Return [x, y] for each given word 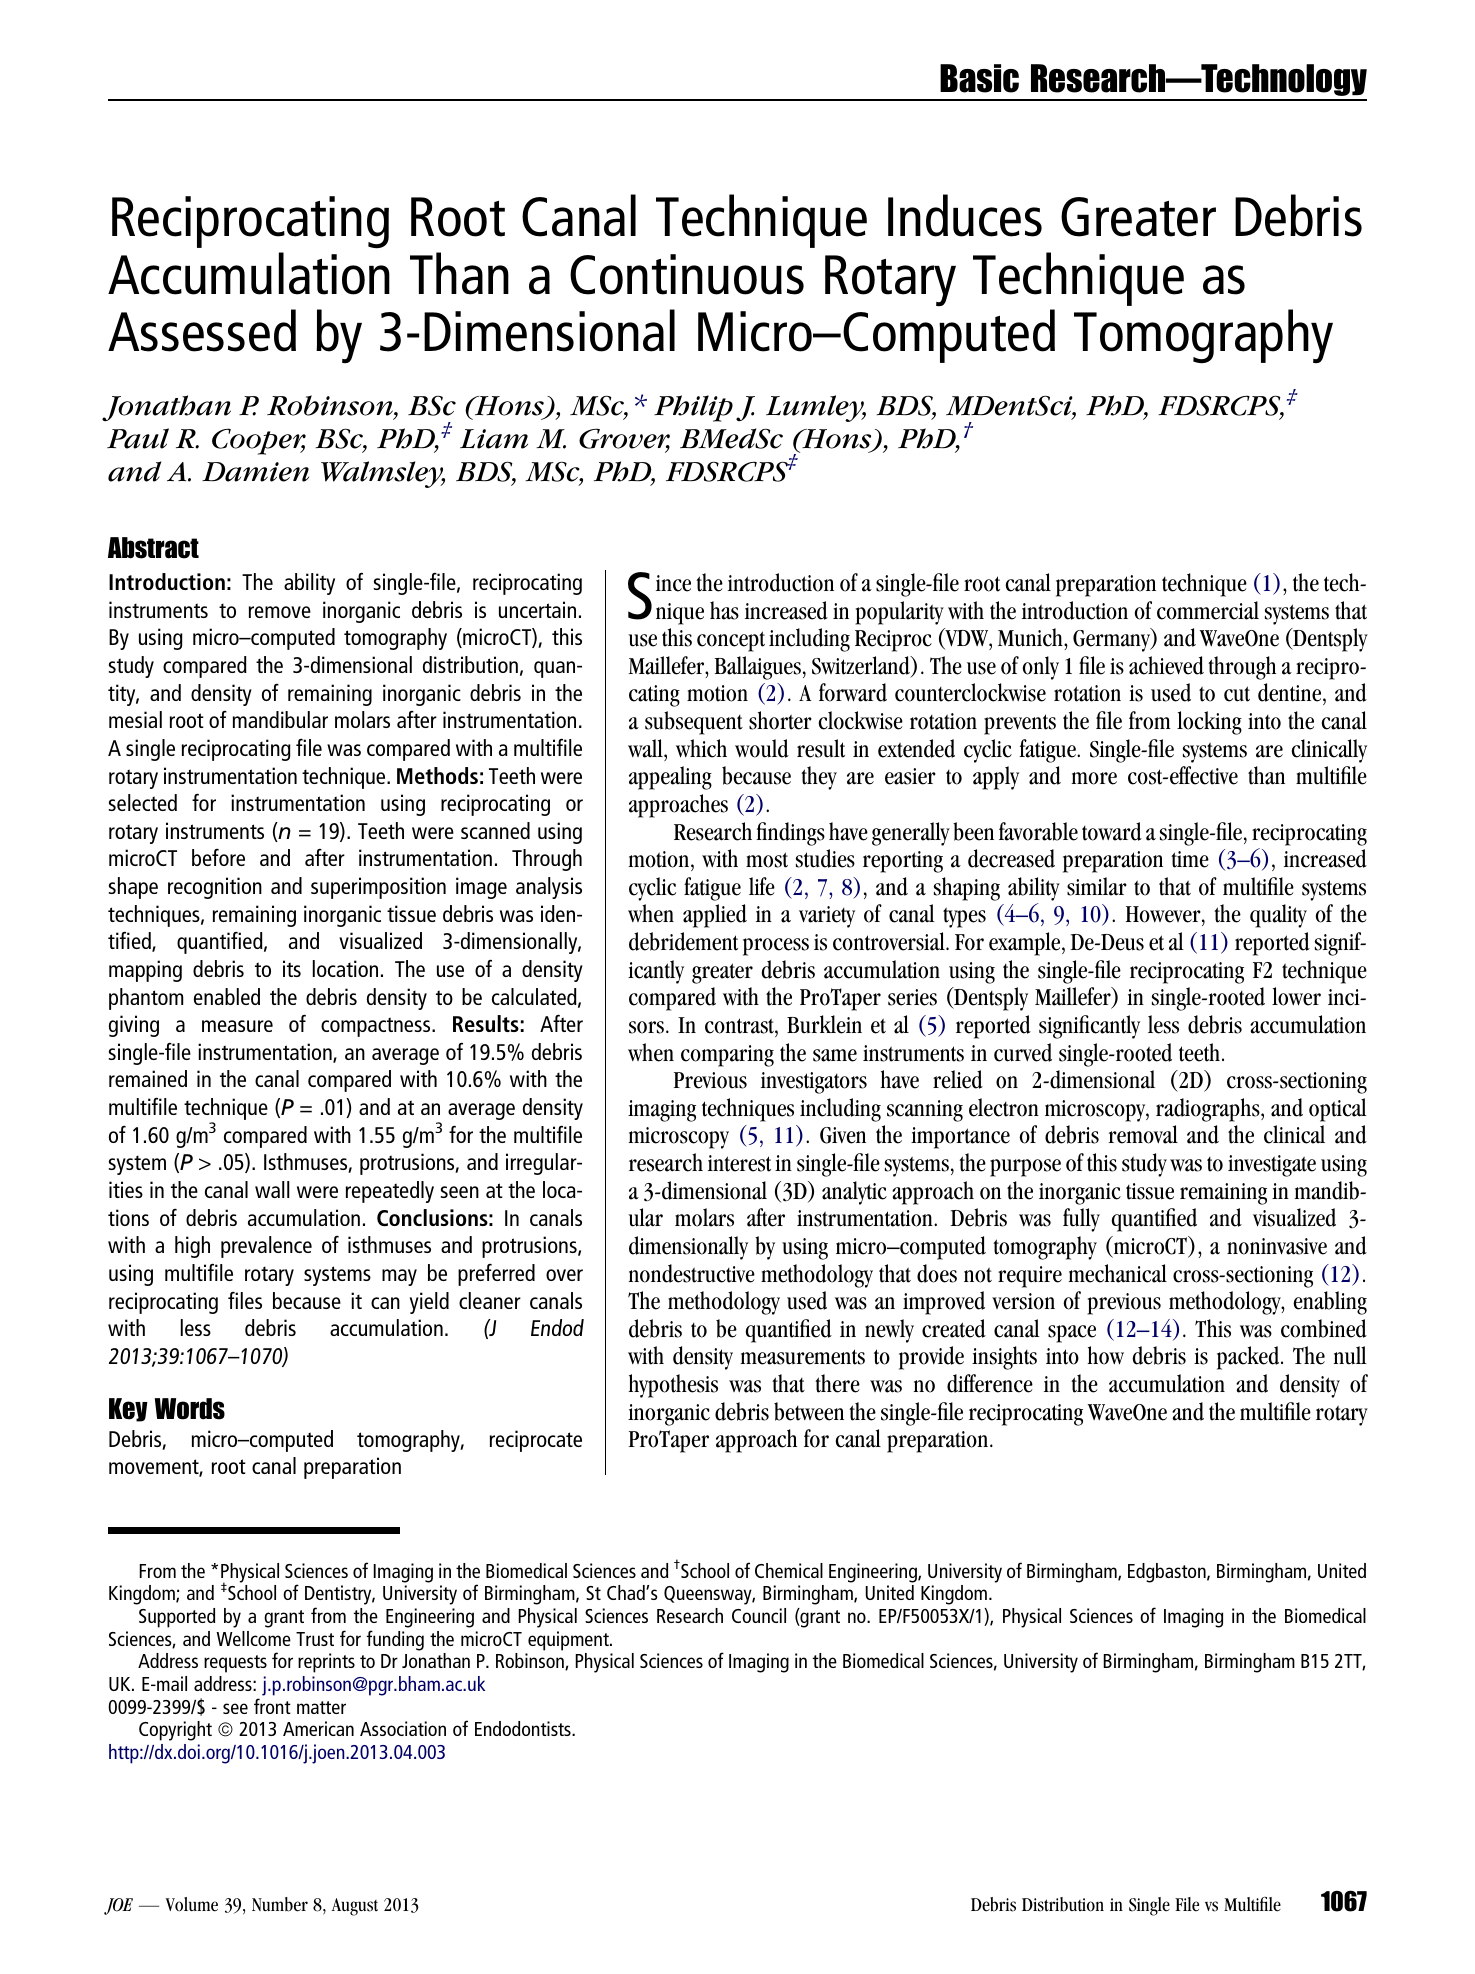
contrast [740, 1026]
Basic [979, 78]
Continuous [687, 274]
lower [1296, 996]
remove [280, 612]
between [809, 1411]
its [292, 968]
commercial [1208, 610]
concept [731, 641]
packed [1249, 1358]
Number [280, 1904]
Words [190, 1409]
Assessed [202, 330]
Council [759, 1615]
